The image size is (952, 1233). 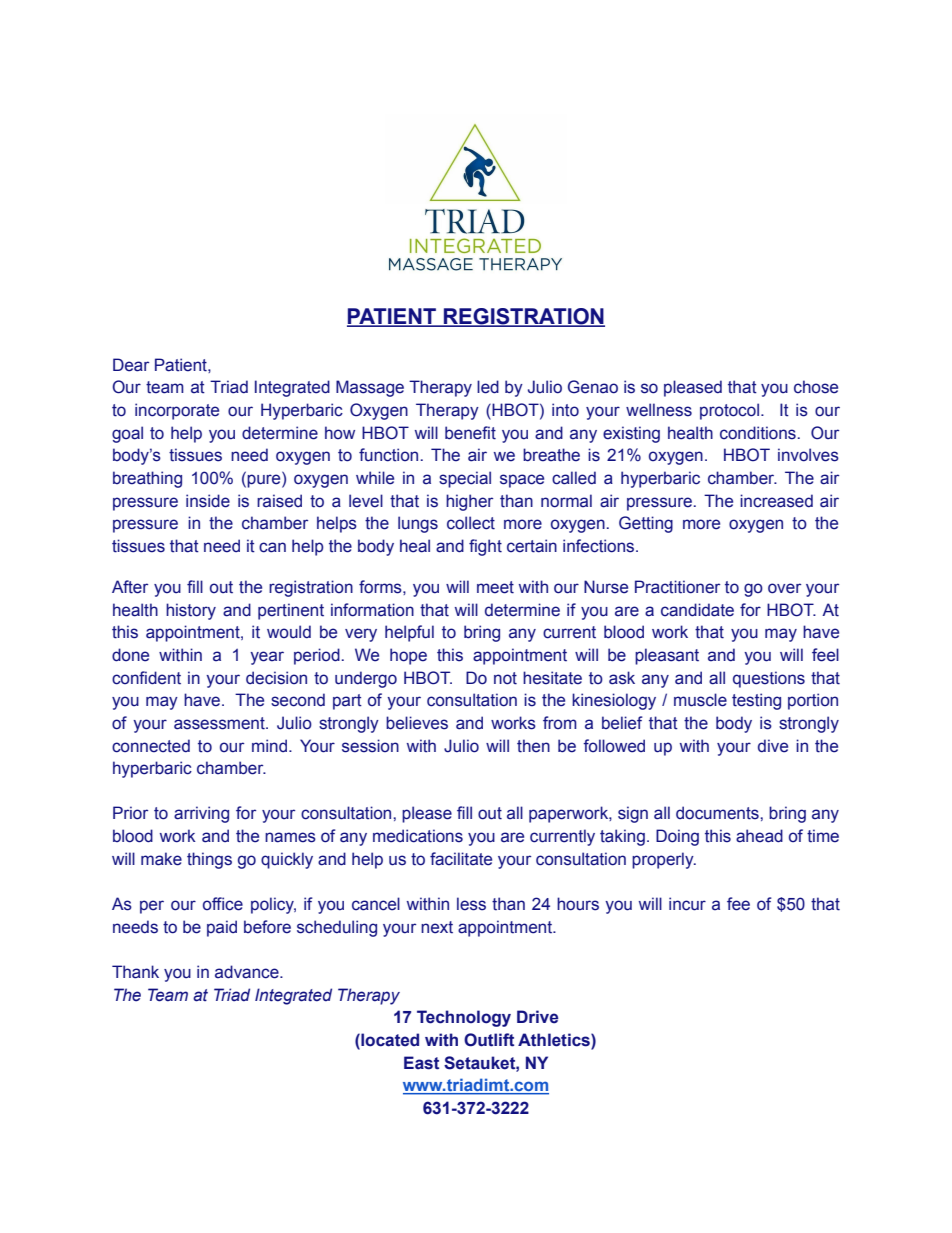 What do you see at coordinates (177, 411) in the image?
I see `incorporate` at bounding box center [177, 411].
